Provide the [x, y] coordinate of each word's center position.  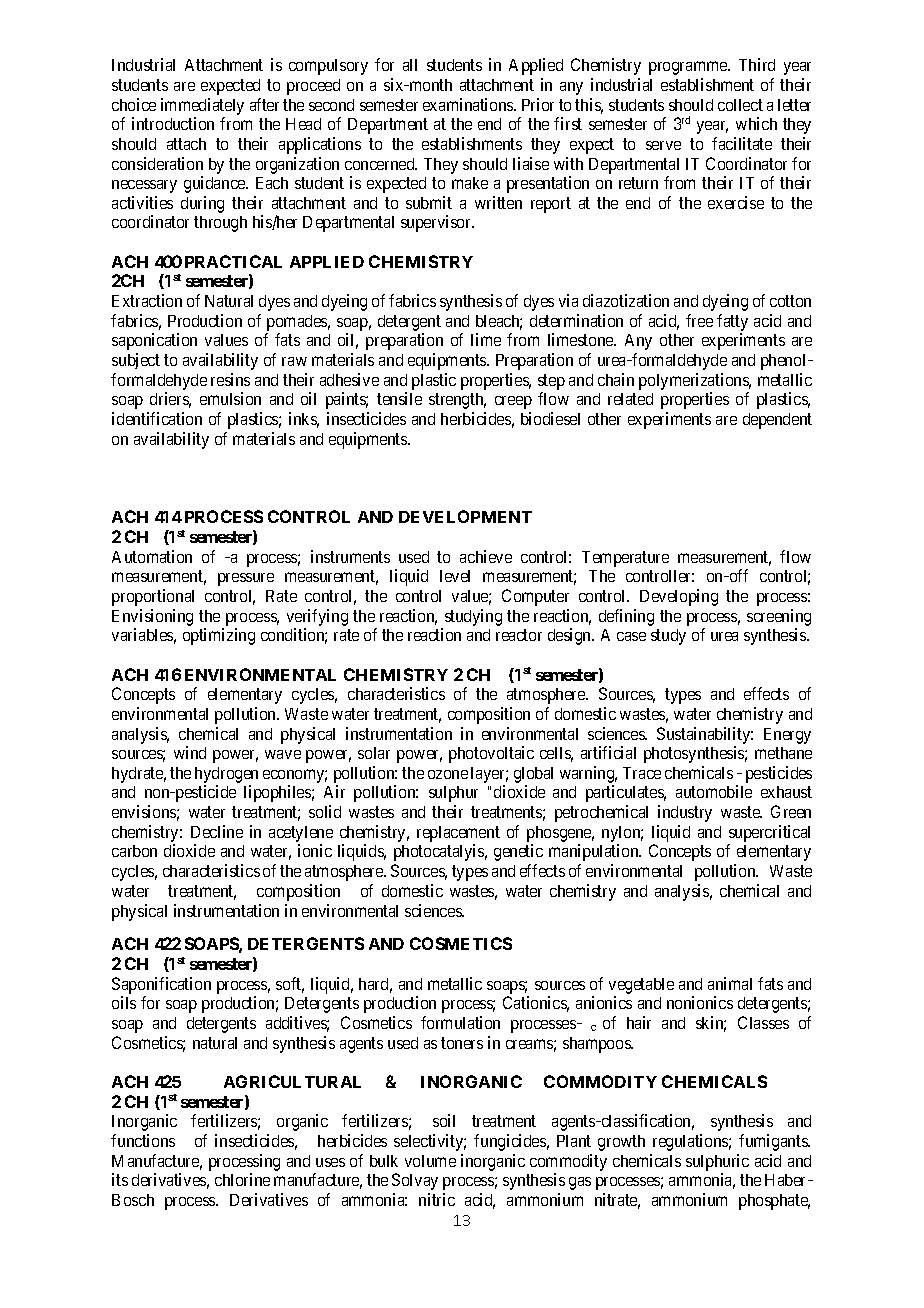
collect [740, 105]
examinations [469, 104]
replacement [458, 834]
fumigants [774, 1142]
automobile [714, 791]
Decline [217, 831]
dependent [777, 421]
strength [457, 401]
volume [430, 1161]
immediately [202, 106]
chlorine [242, 1179]
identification [157, 418]
